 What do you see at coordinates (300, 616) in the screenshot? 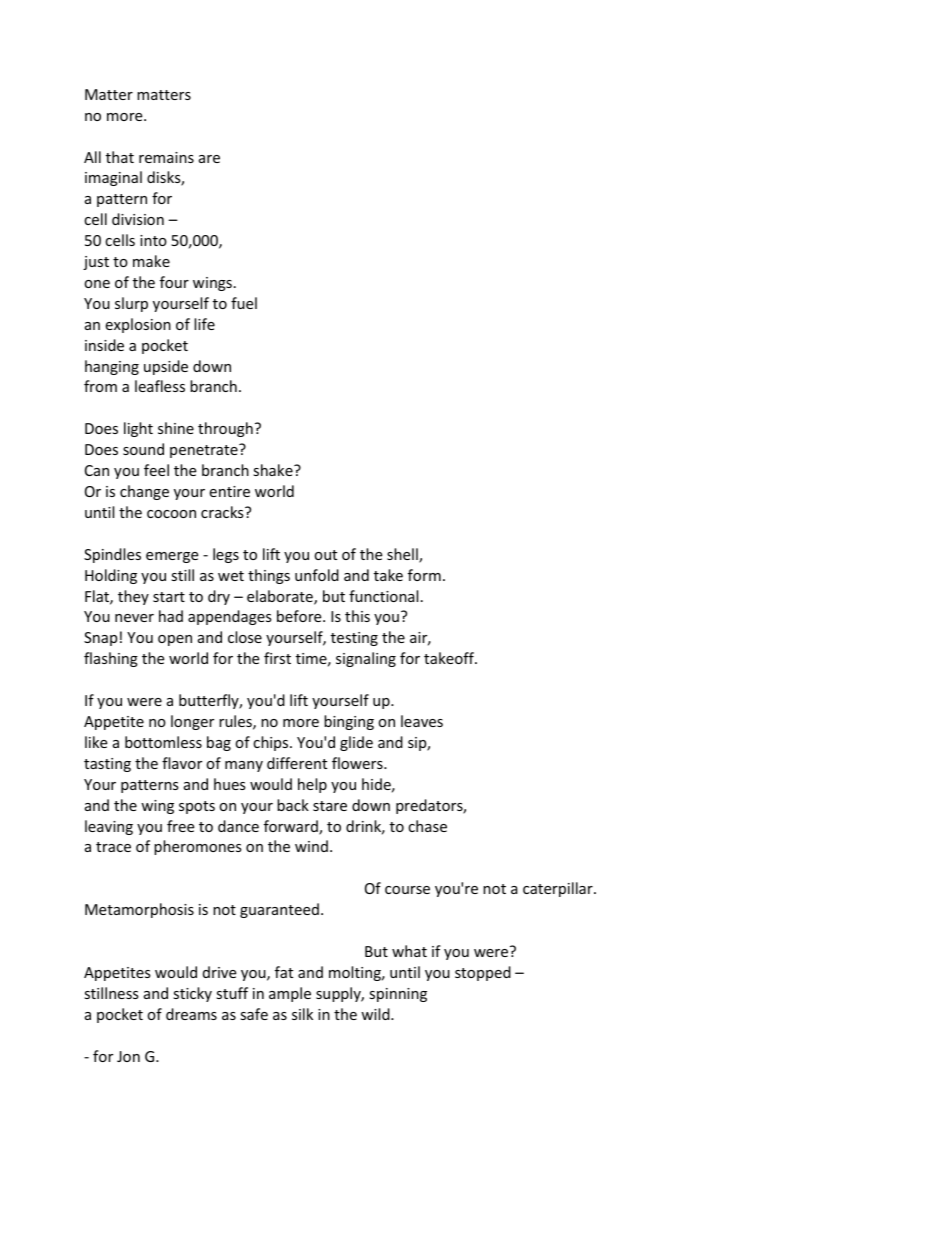
I see `before` at bounding box center [300, 616].
